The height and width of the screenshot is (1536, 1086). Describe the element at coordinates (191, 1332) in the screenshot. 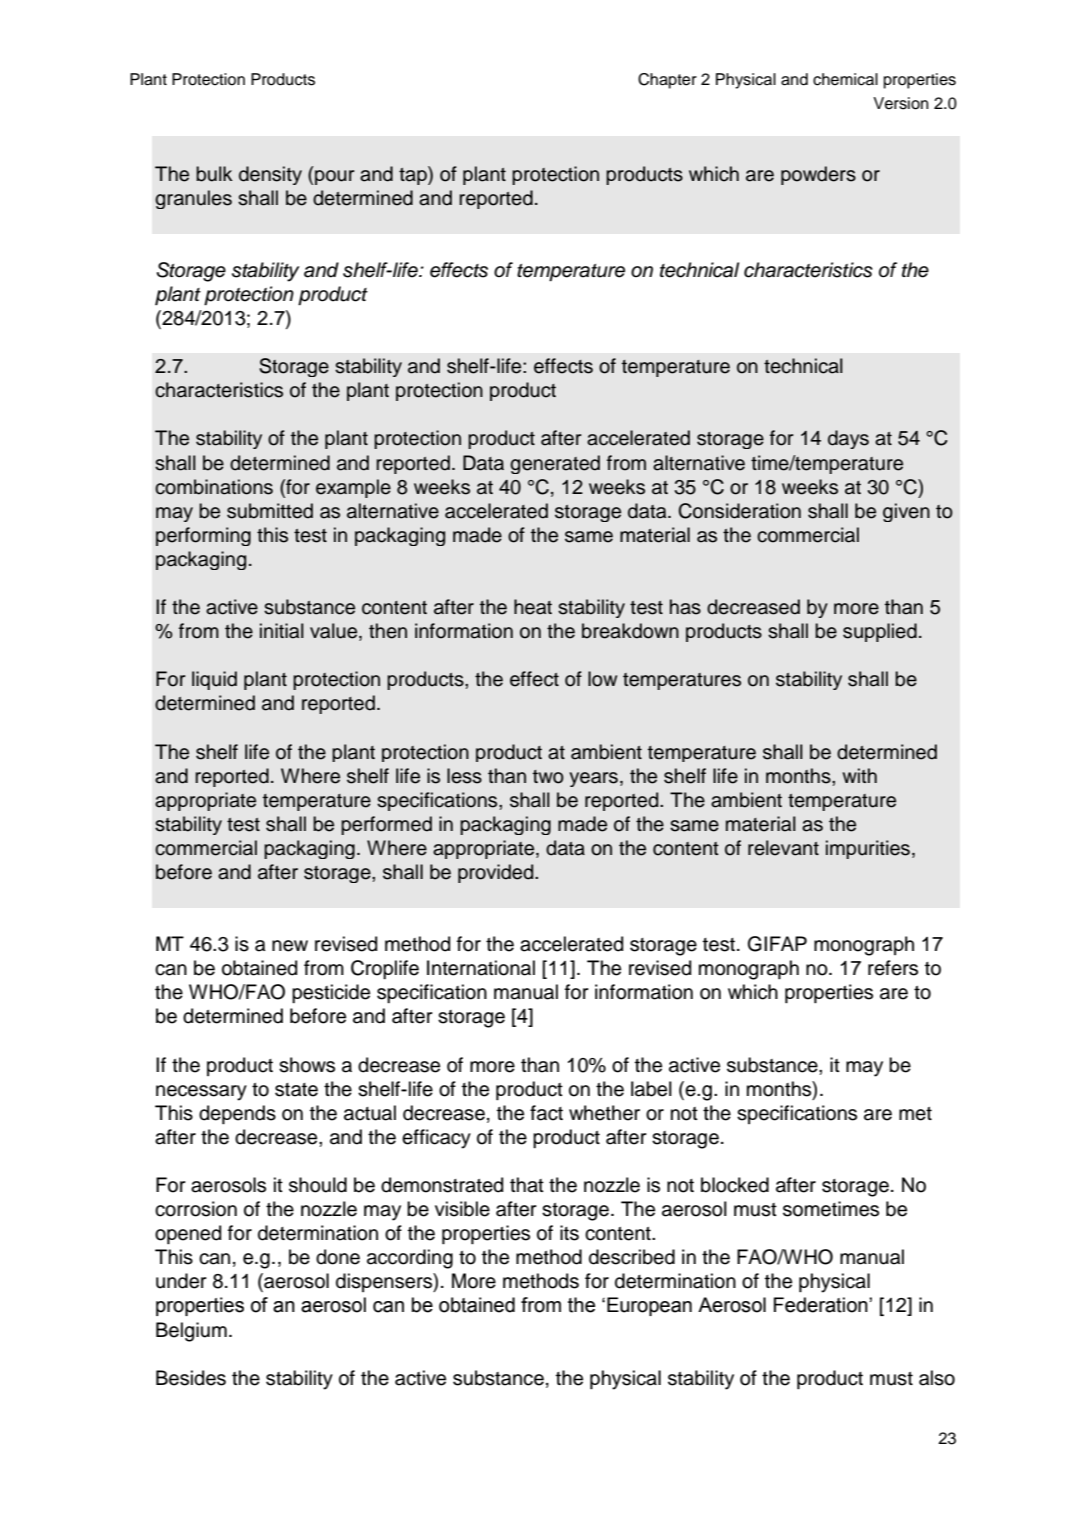

I see `Belgium` at that location.
